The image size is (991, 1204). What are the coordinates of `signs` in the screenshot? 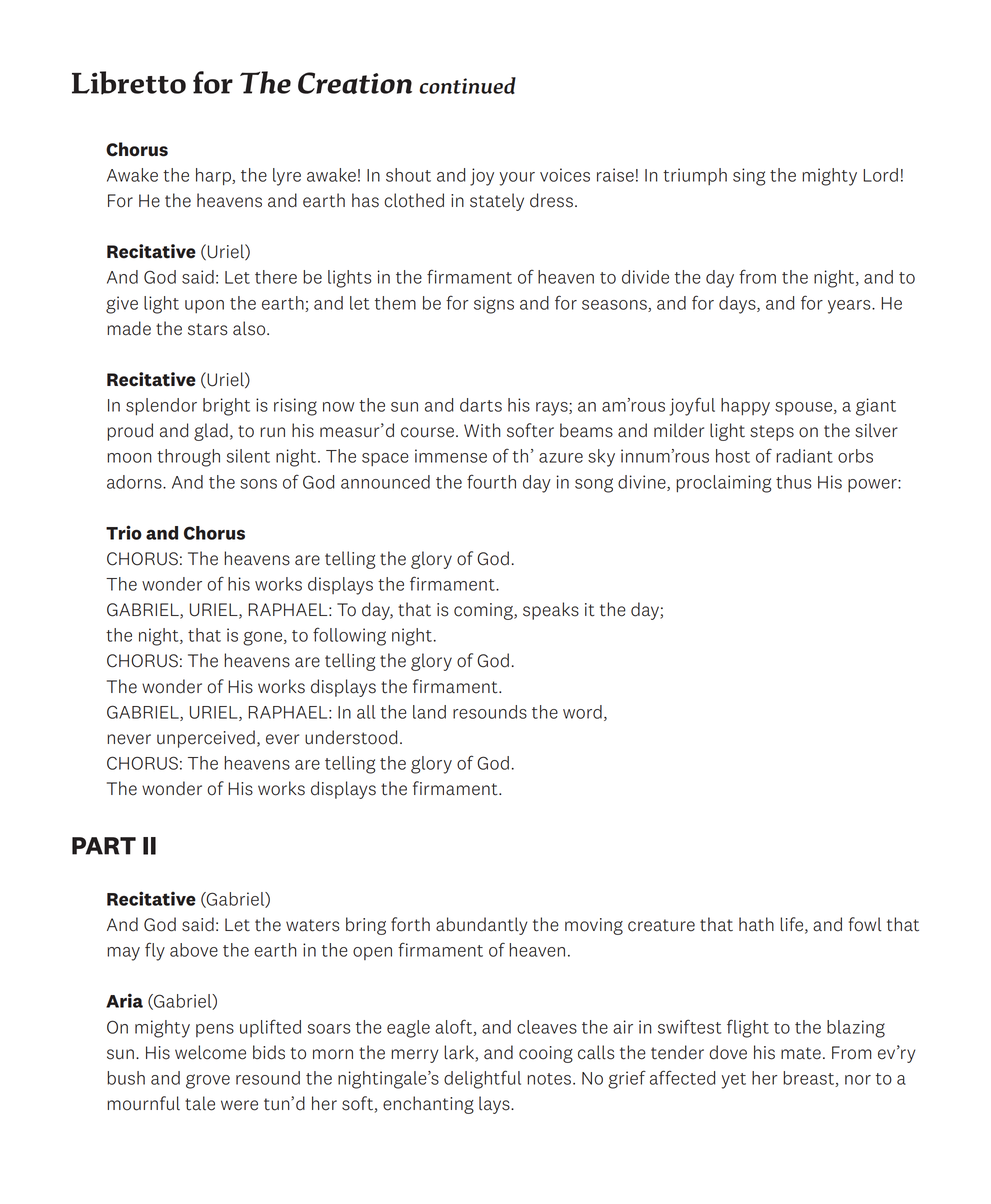 It's located at (494, 305).
